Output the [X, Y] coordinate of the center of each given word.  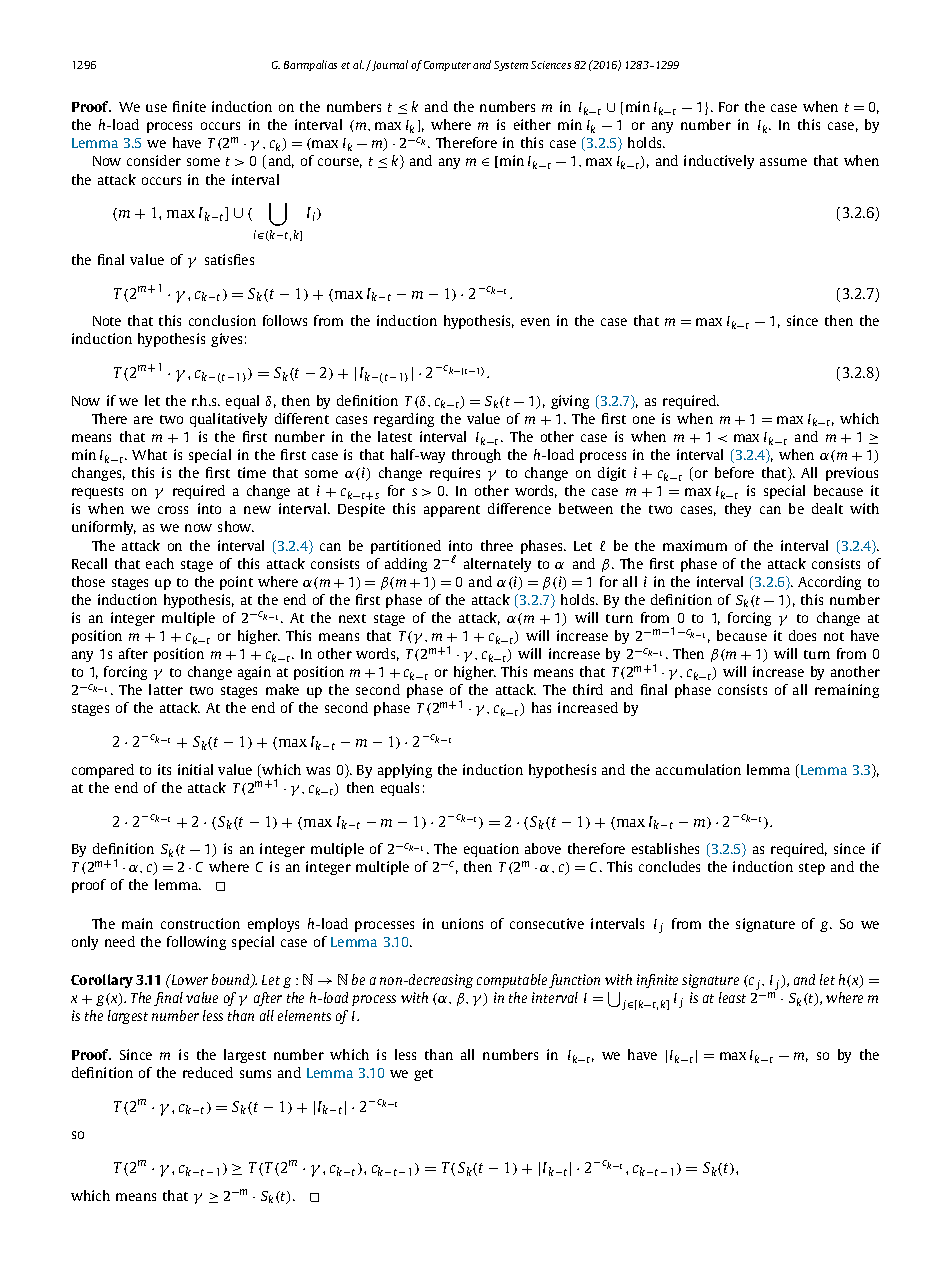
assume [783, 162]
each [160, 563]
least [732, 997]
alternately [497, 565]
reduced [208, 1072]
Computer [447, 66]
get [423, 1075]
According [829, 583]
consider [154, 160]
